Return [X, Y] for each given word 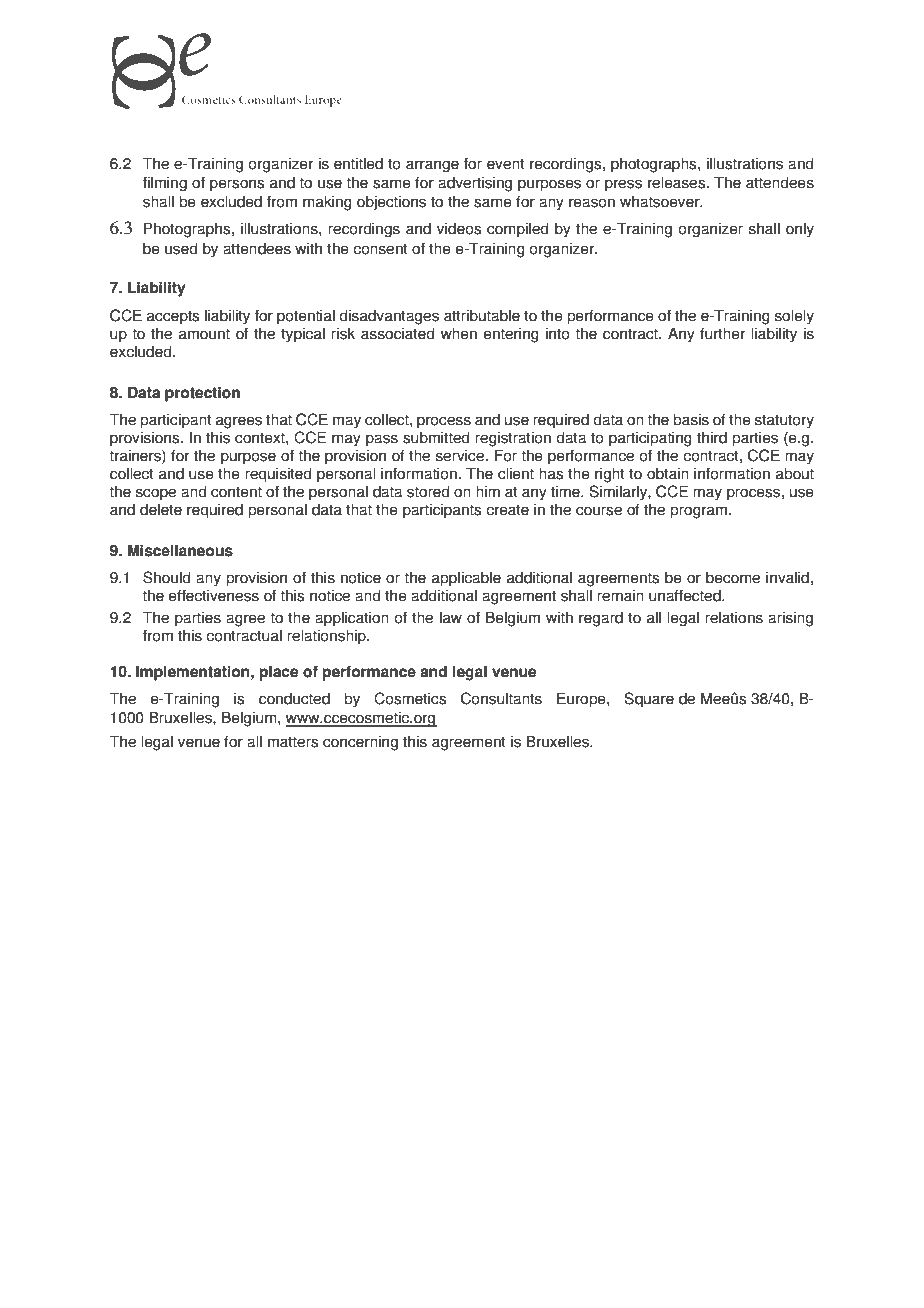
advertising [475, 184]
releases [678, 182]
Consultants [501, 698]
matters [293, 742]
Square [649, 700]
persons [237, 185]
